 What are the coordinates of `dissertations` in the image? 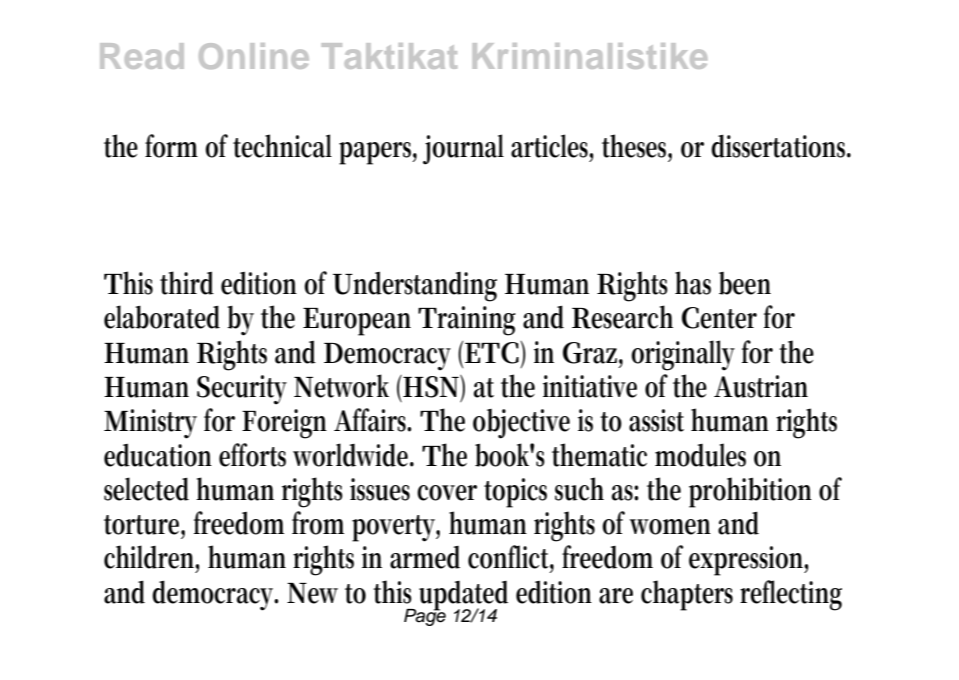 It's located at (781, 146).
